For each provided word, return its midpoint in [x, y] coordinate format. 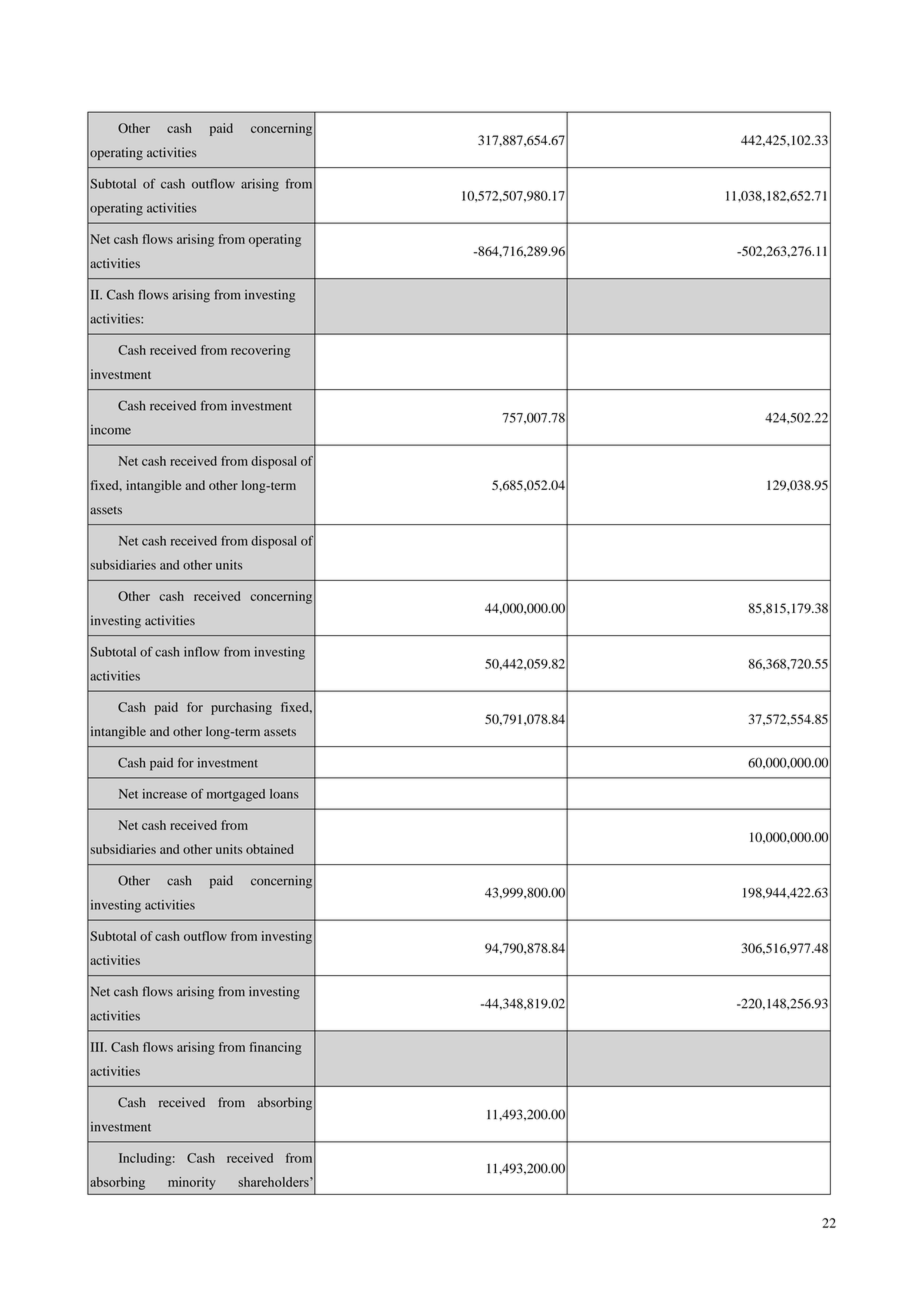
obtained [270, 849]
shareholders [274, 1182]
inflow [202, 651]
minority [192, 1183]
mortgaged [236, 795]
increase [165, 794]
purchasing [241, 708]
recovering [260, 351]
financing [276, 1048]
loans [284, 794]
